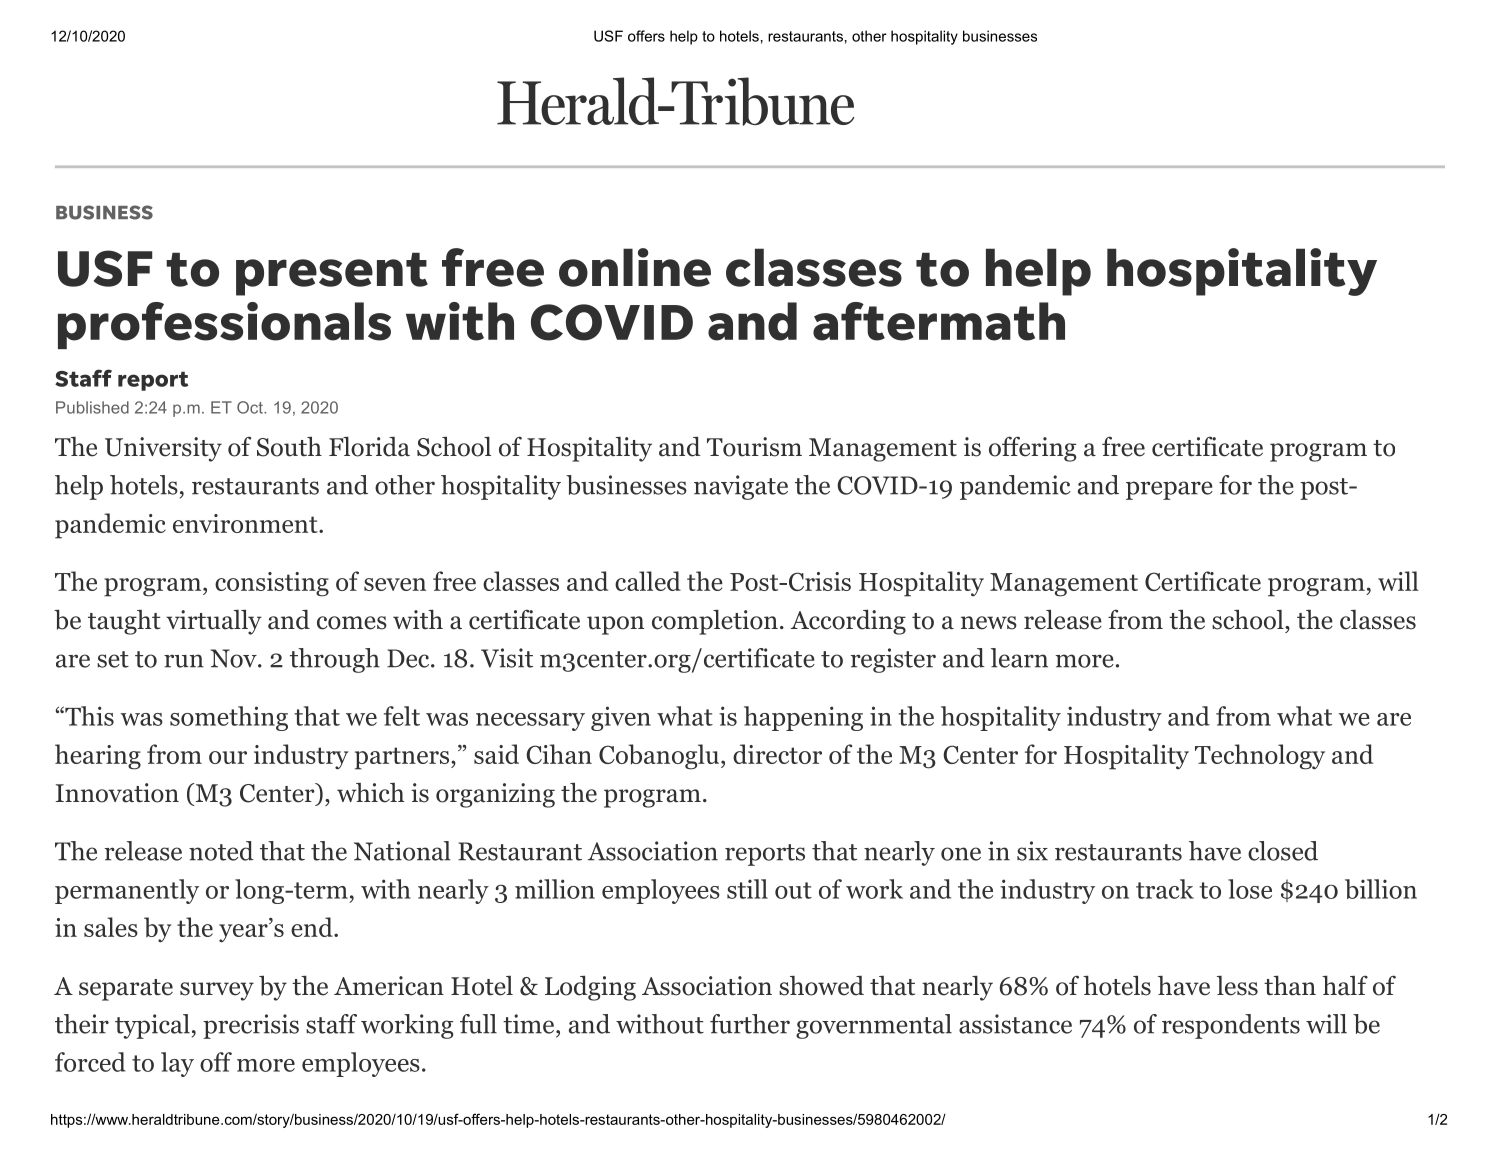  What do you see at coordinates (635, 267) in the document?
I see `online` at bounding box center [635, 267].
